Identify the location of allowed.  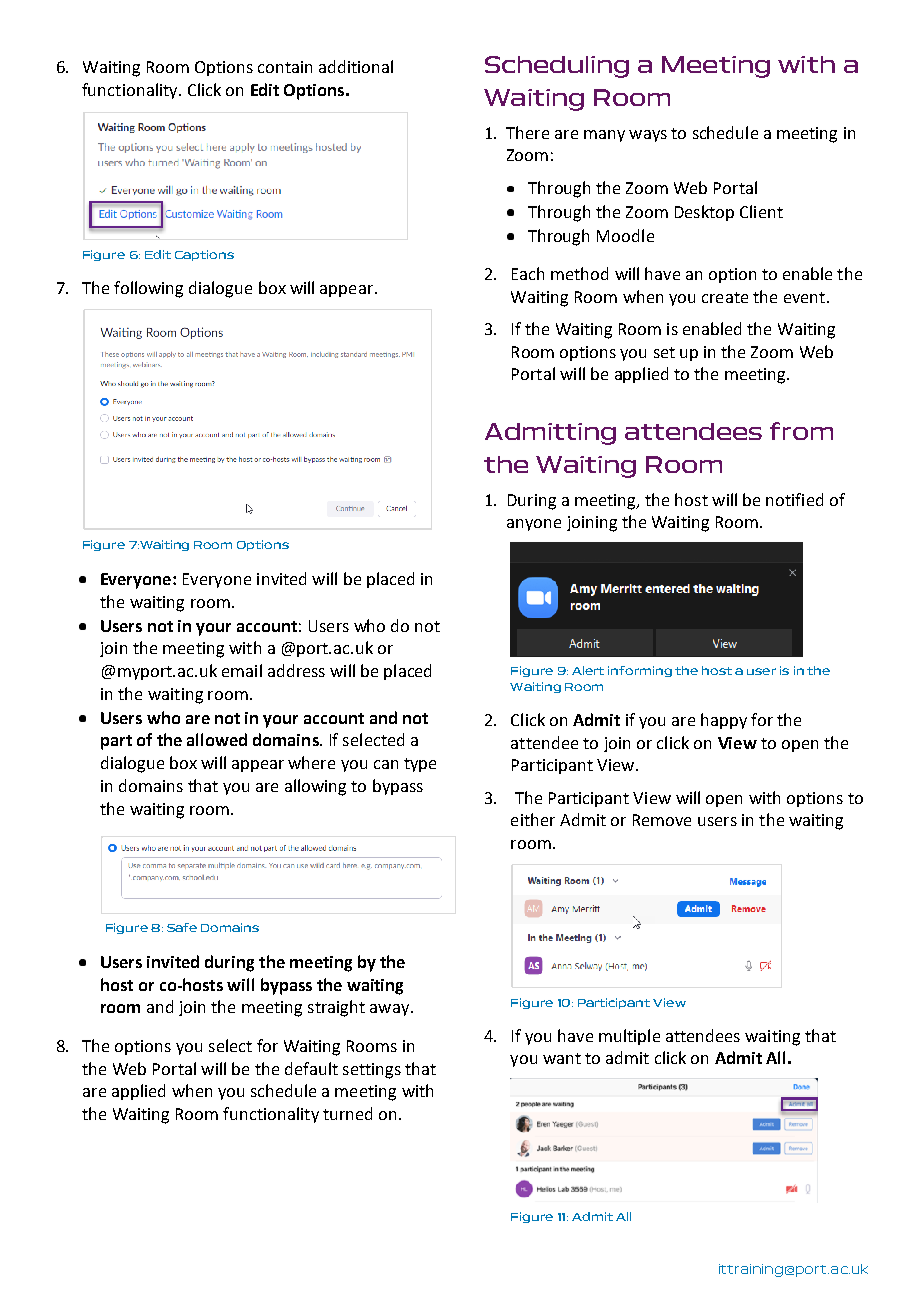
(217, 739).
